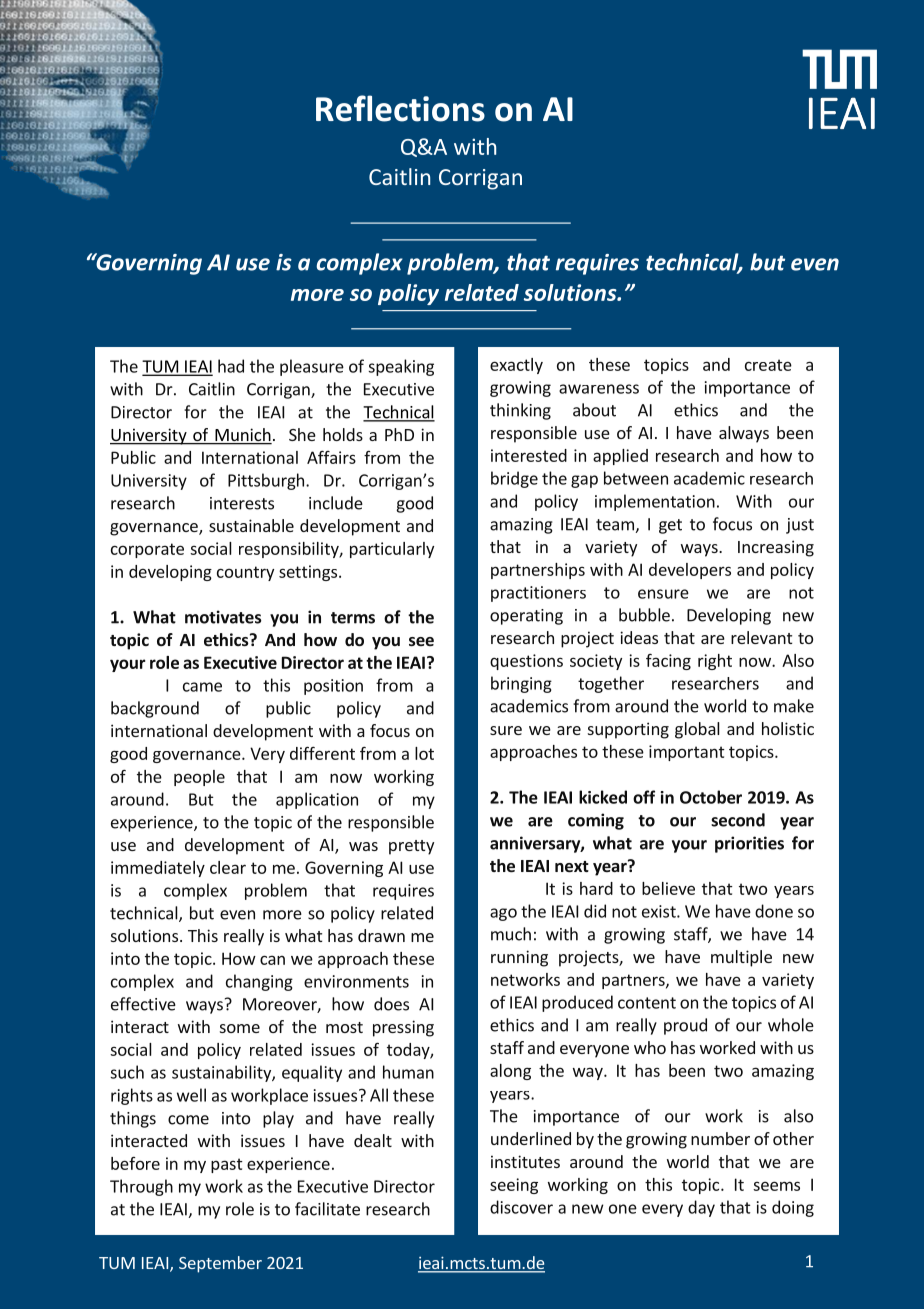 This document has width=924, height=1309. I want to click on priorities, so click(749, 844).
